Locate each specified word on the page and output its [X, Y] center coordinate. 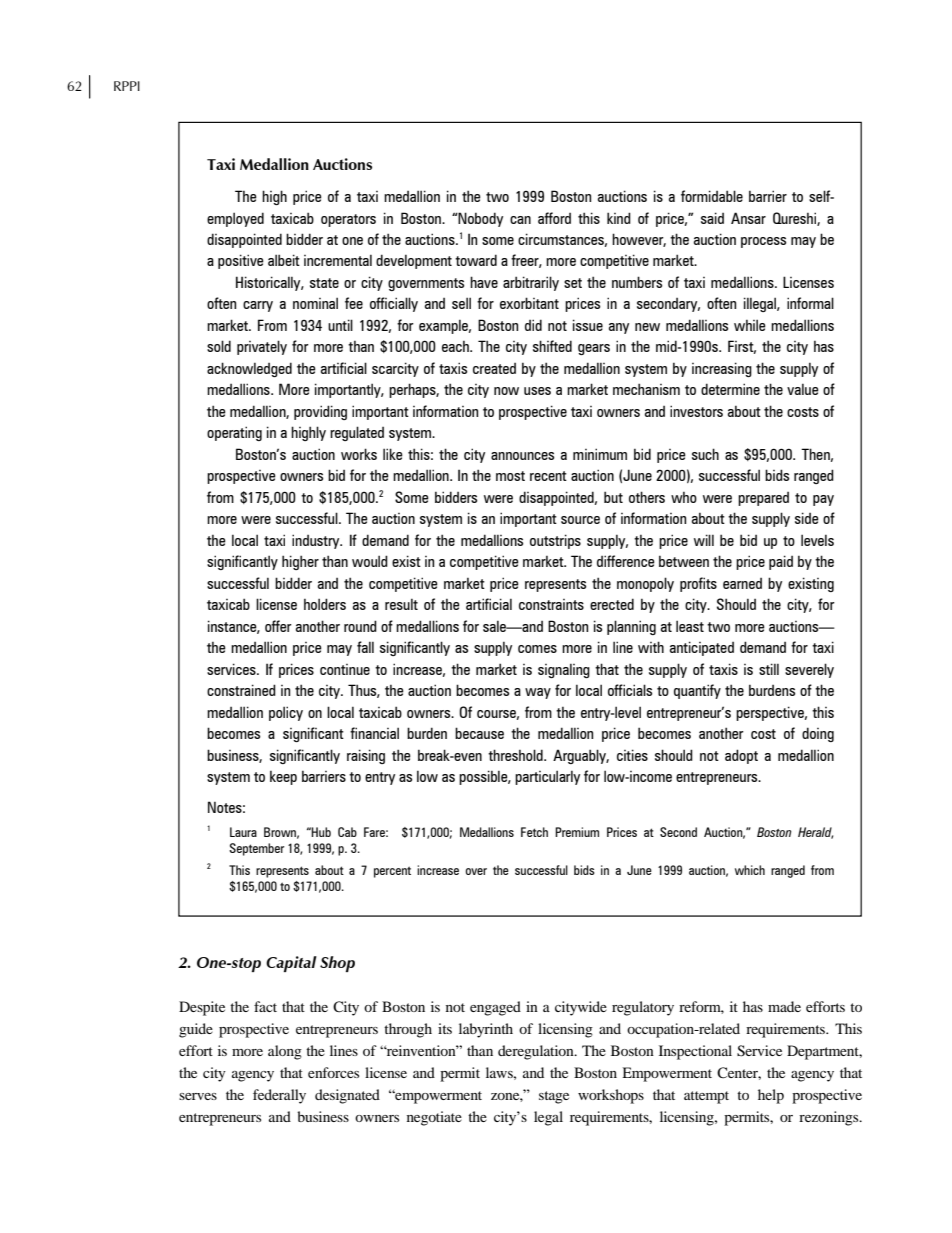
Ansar [748, 218]
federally [279, 1096]
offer [278, 626]
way [538, 693]
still [769, 669]
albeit [284, 260]
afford [554, 218]
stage [554, 1097]
